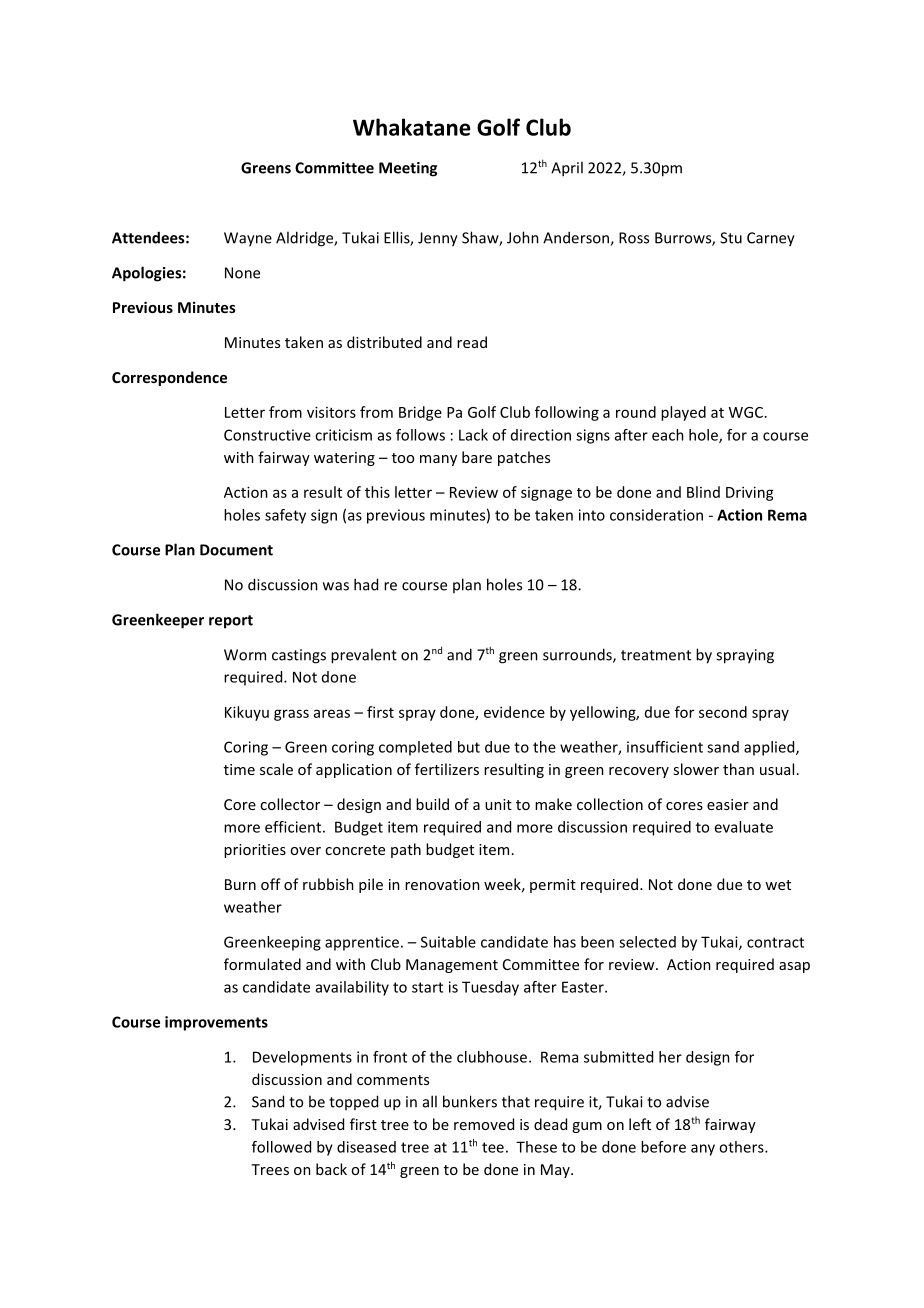  I want to click on others, so click(742, 1147).
